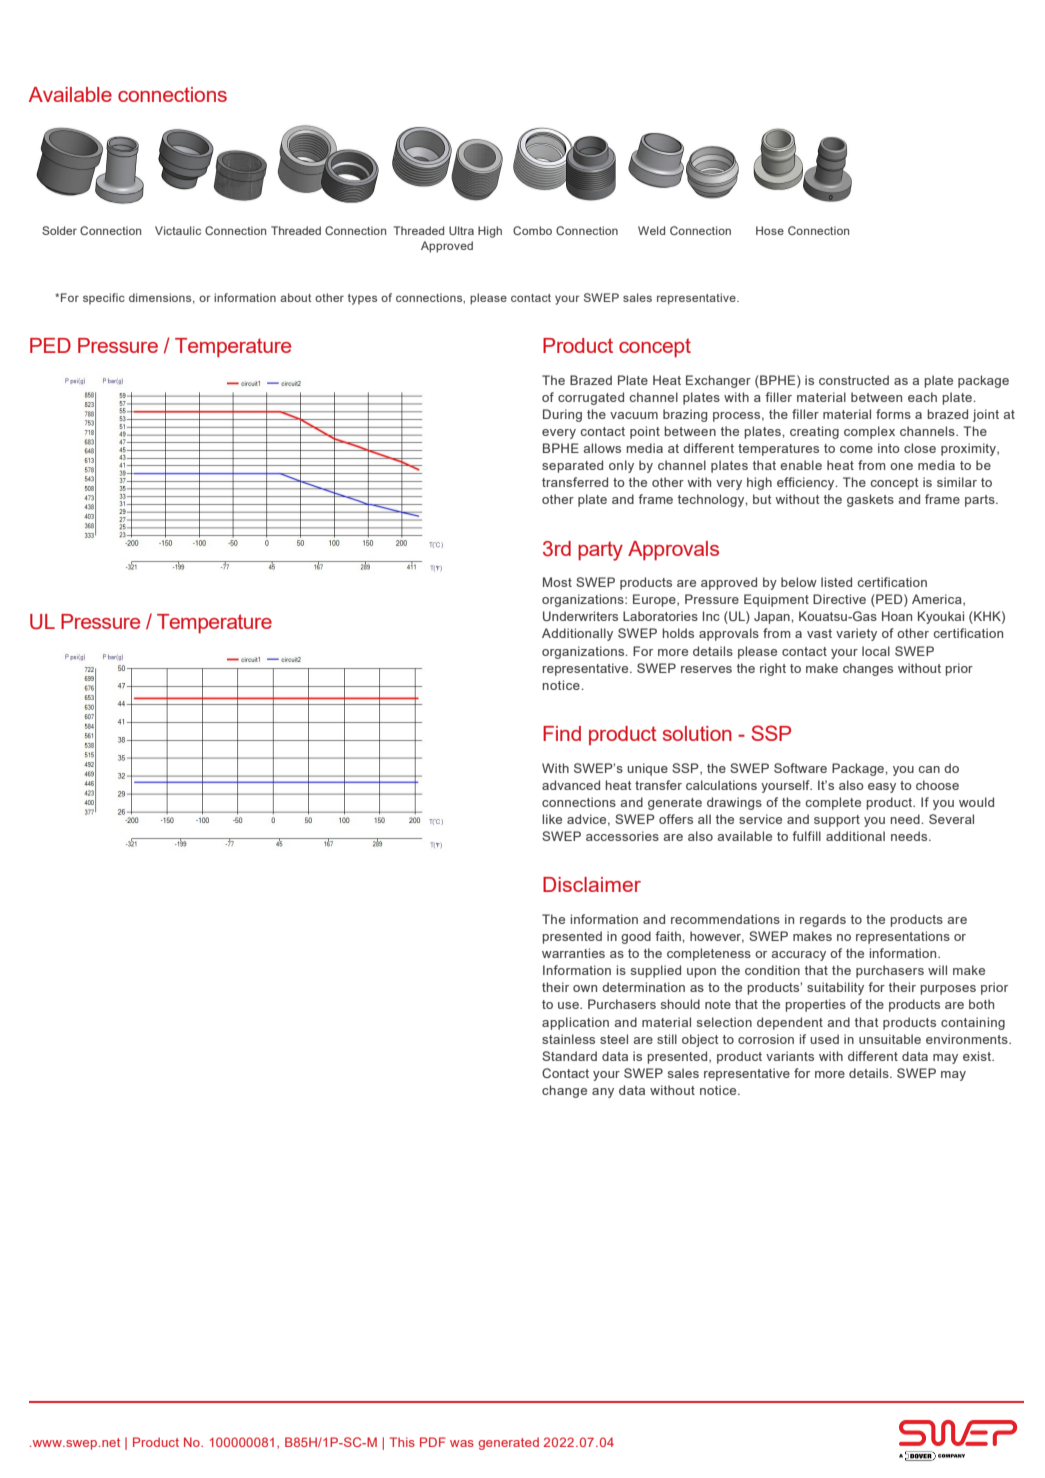  What do you see at coordinates (402, 1442) in the screenshot?
I see `This` at bounding box center [402, 1442].
